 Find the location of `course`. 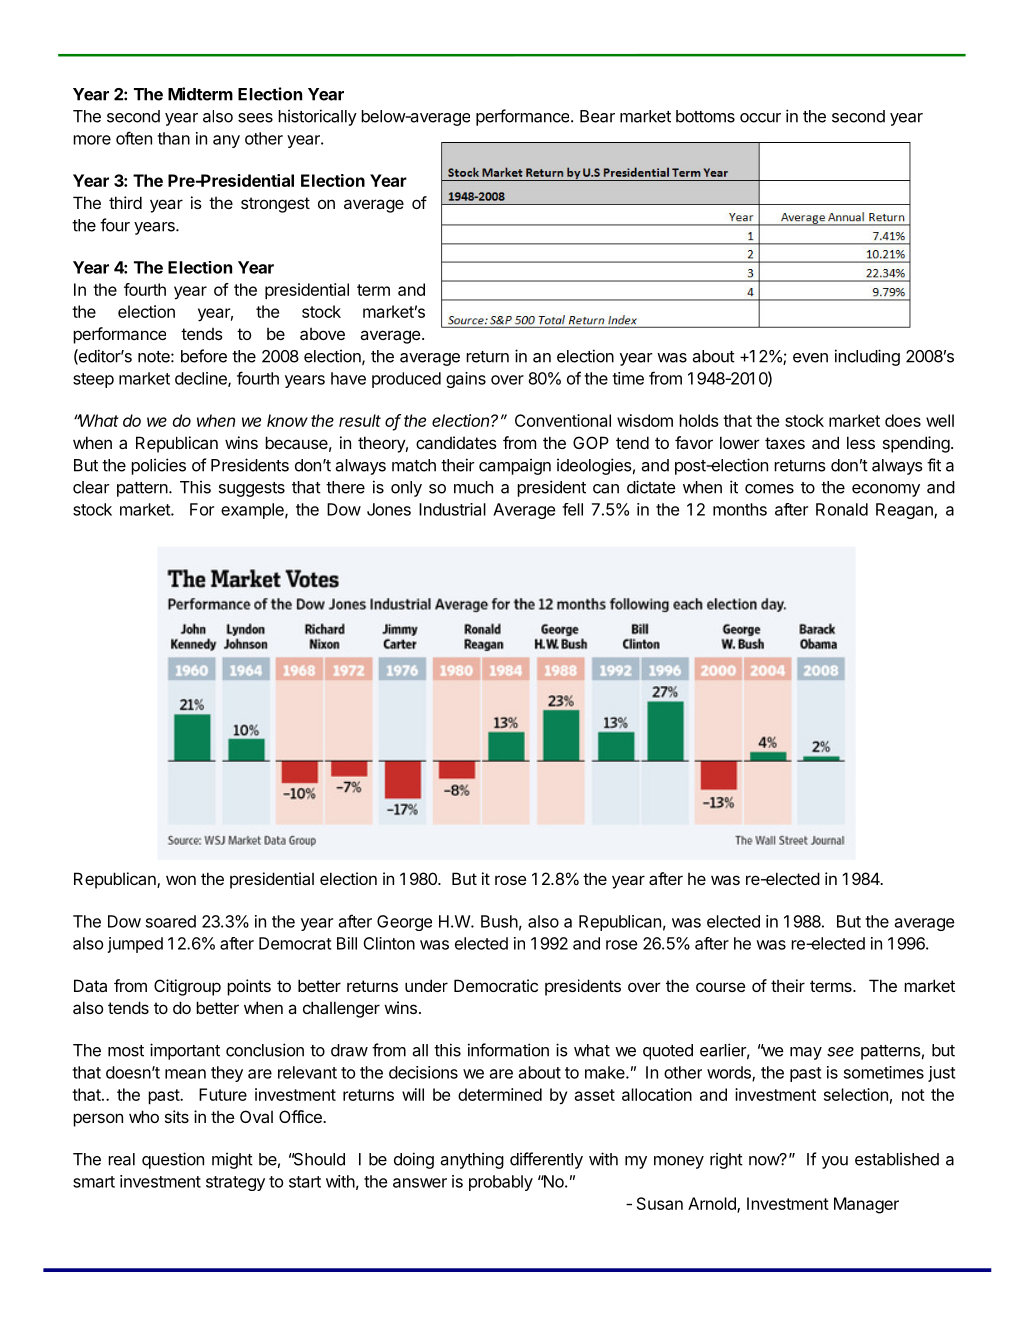

course is located at coordinates (721, 987).
